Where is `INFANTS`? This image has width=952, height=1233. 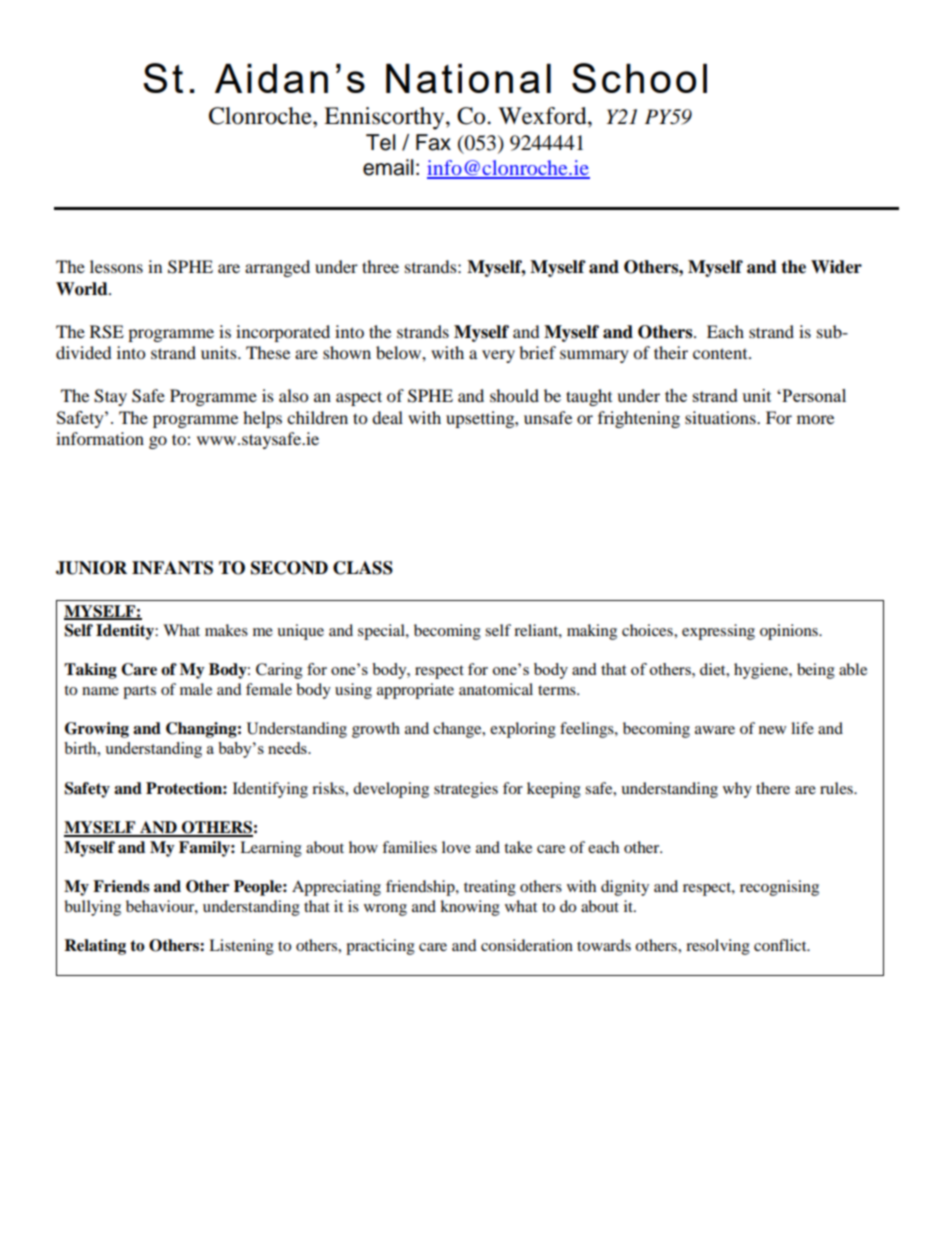 INFANTS is located at coordinates (172, 568).
